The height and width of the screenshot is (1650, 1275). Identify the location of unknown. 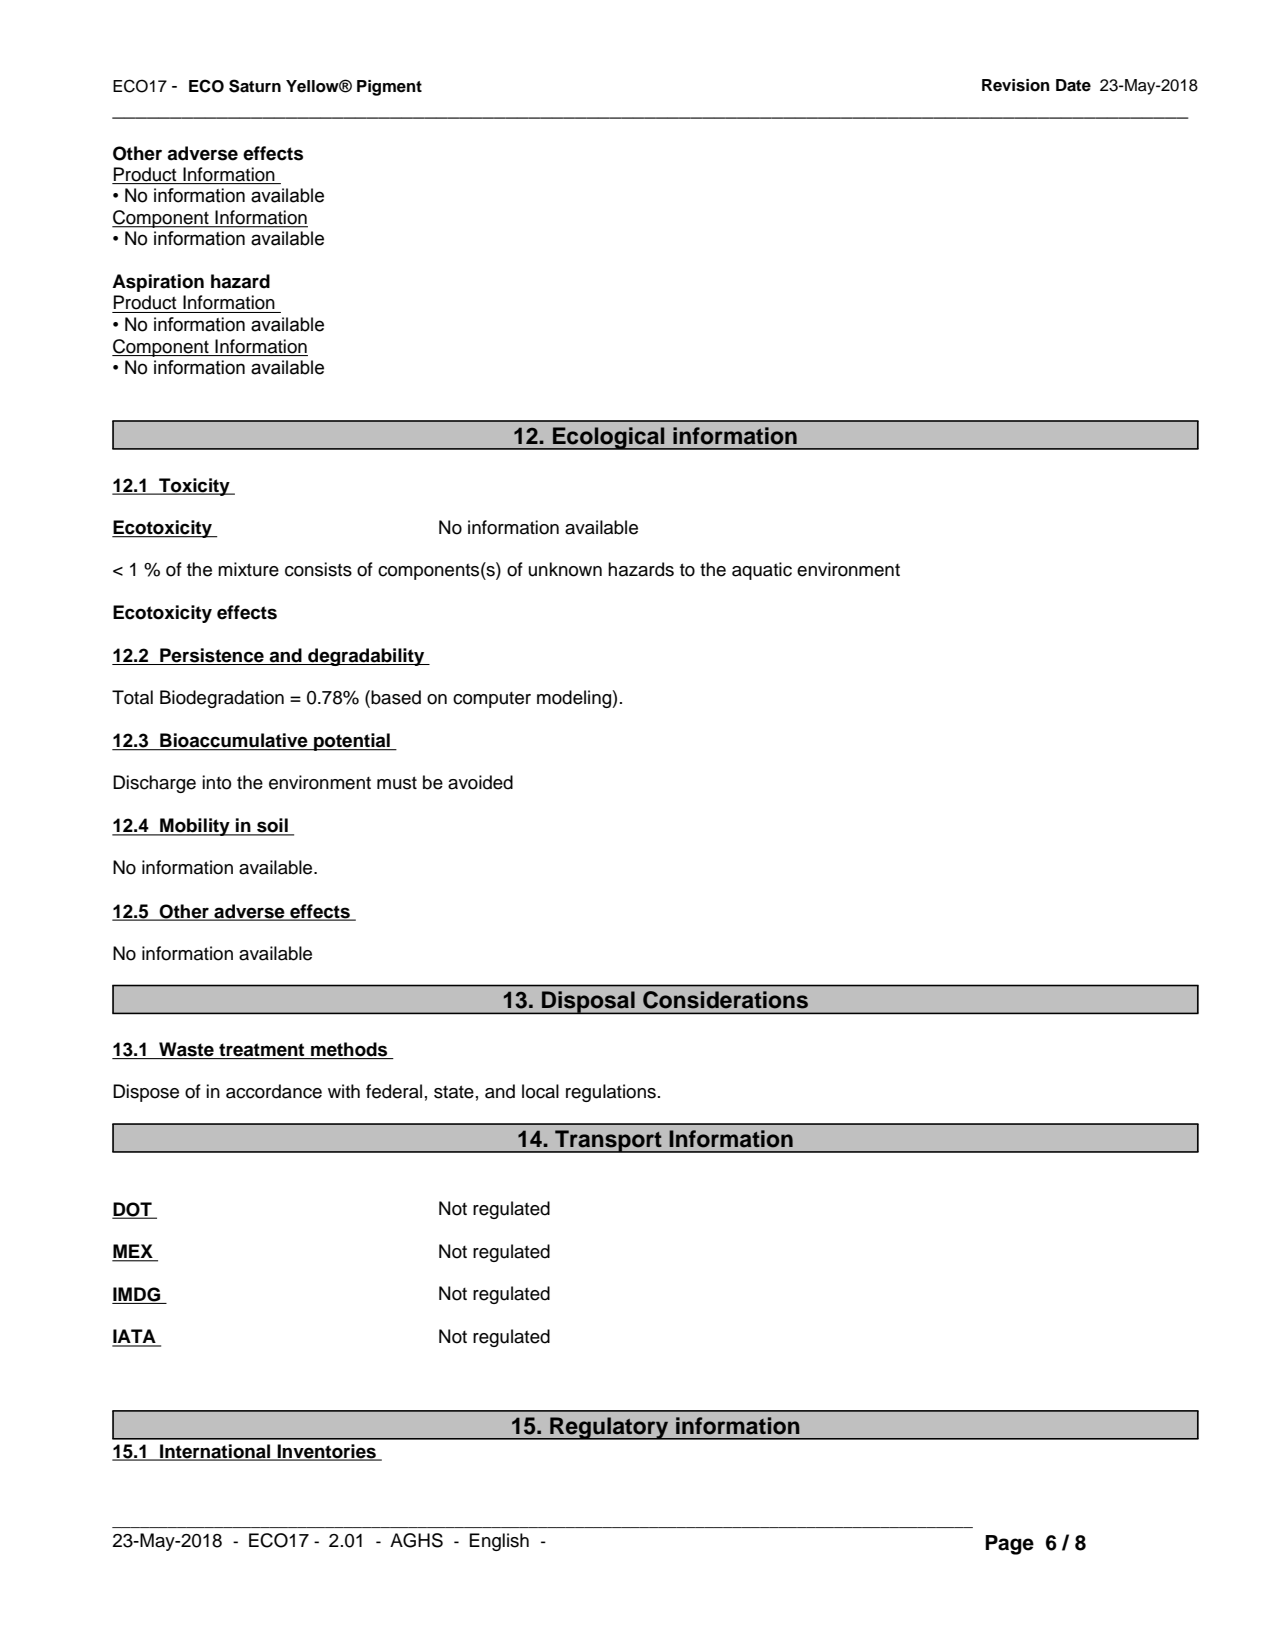
(565, 569).
